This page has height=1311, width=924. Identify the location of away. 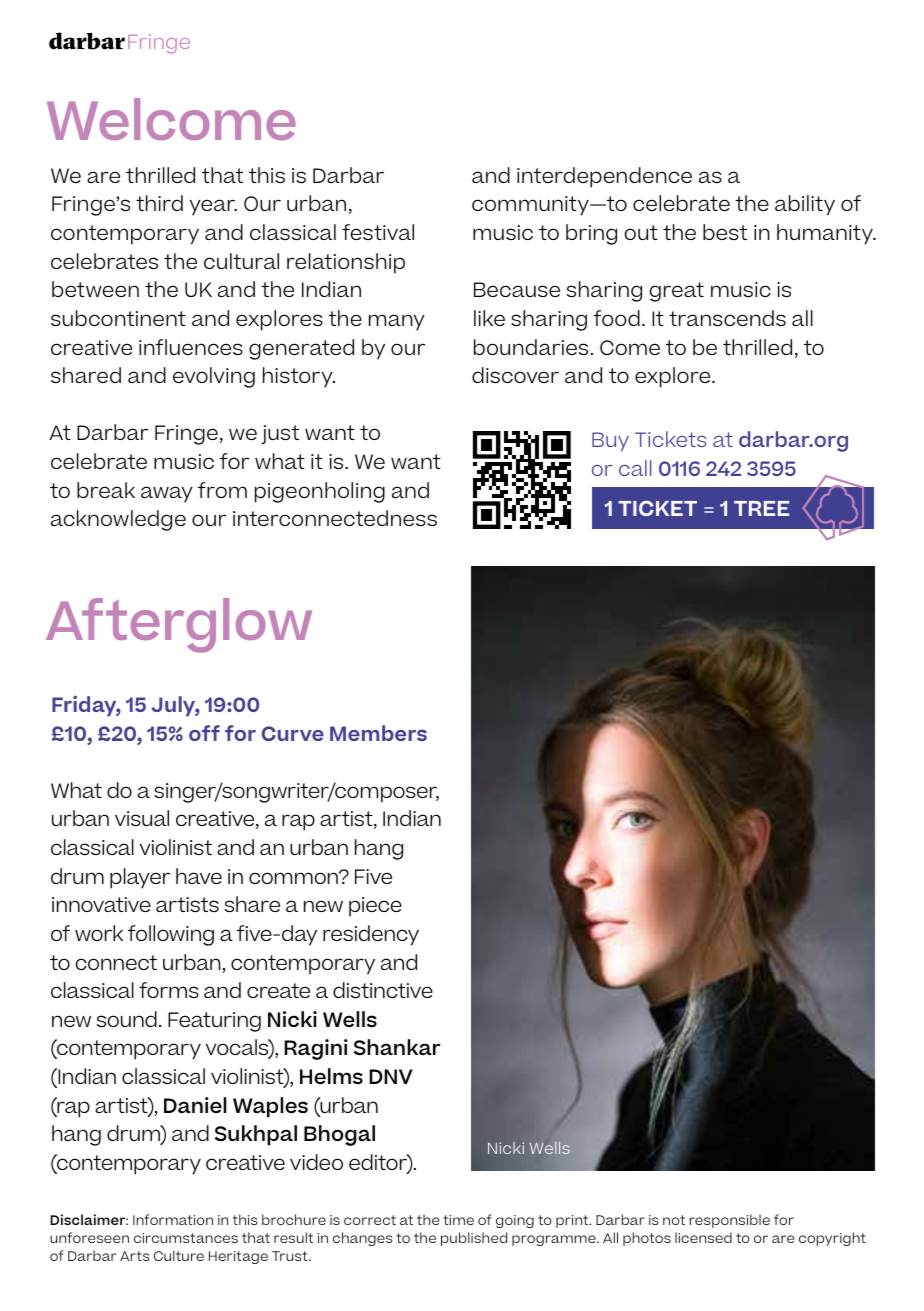
(167, 494).
